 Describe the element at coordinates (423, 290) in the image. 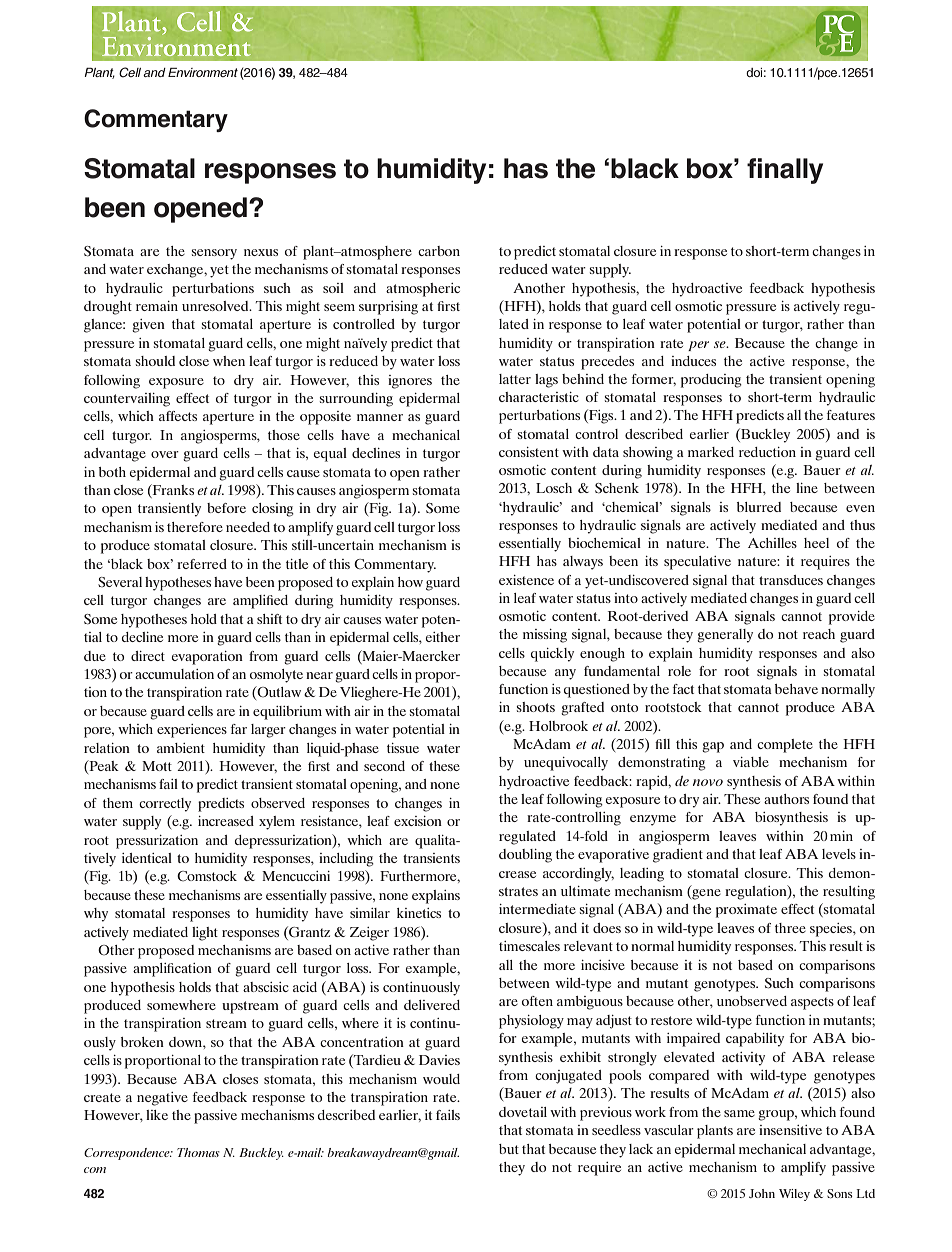

I see `atmospheric` at that location.
